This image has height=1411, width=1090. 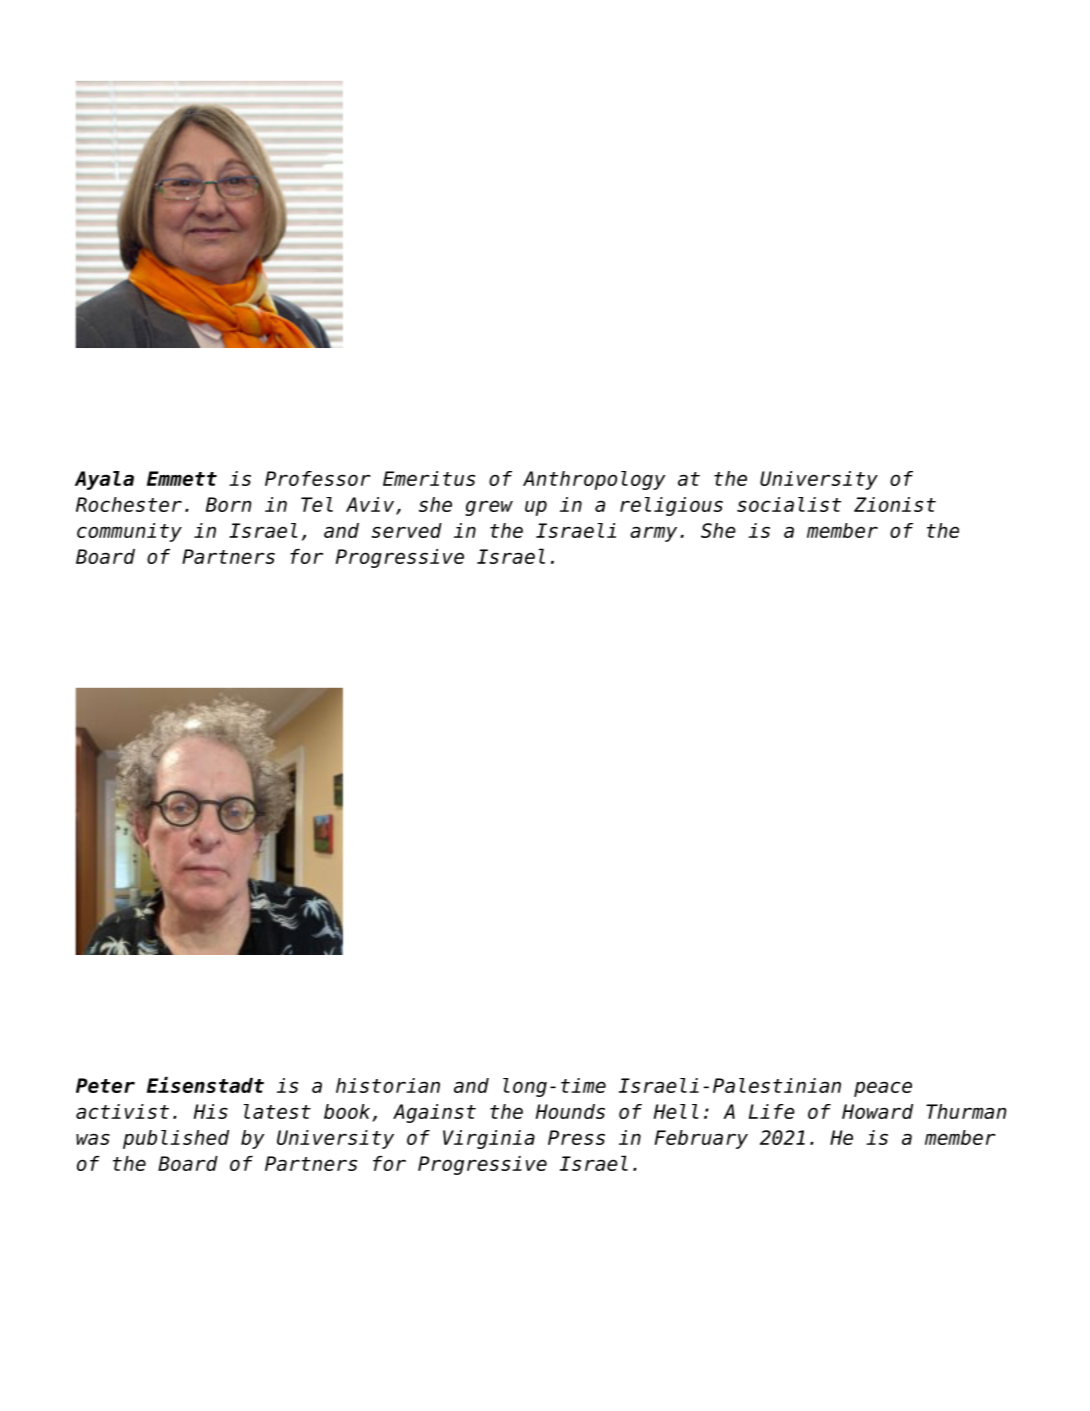 I want to click on Zionist, so click(x=895, y=504).
